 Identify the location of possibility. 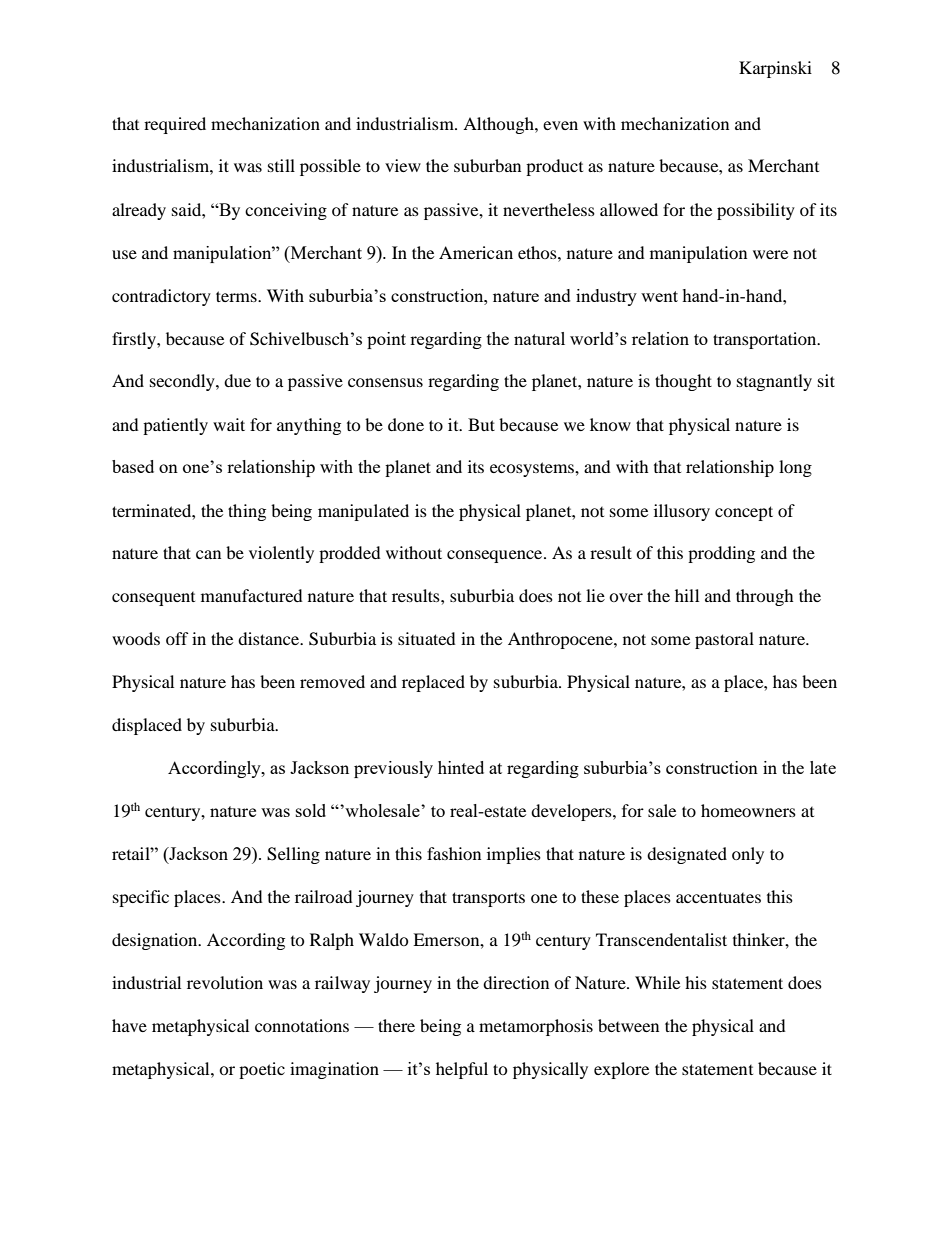
(756, 211).
